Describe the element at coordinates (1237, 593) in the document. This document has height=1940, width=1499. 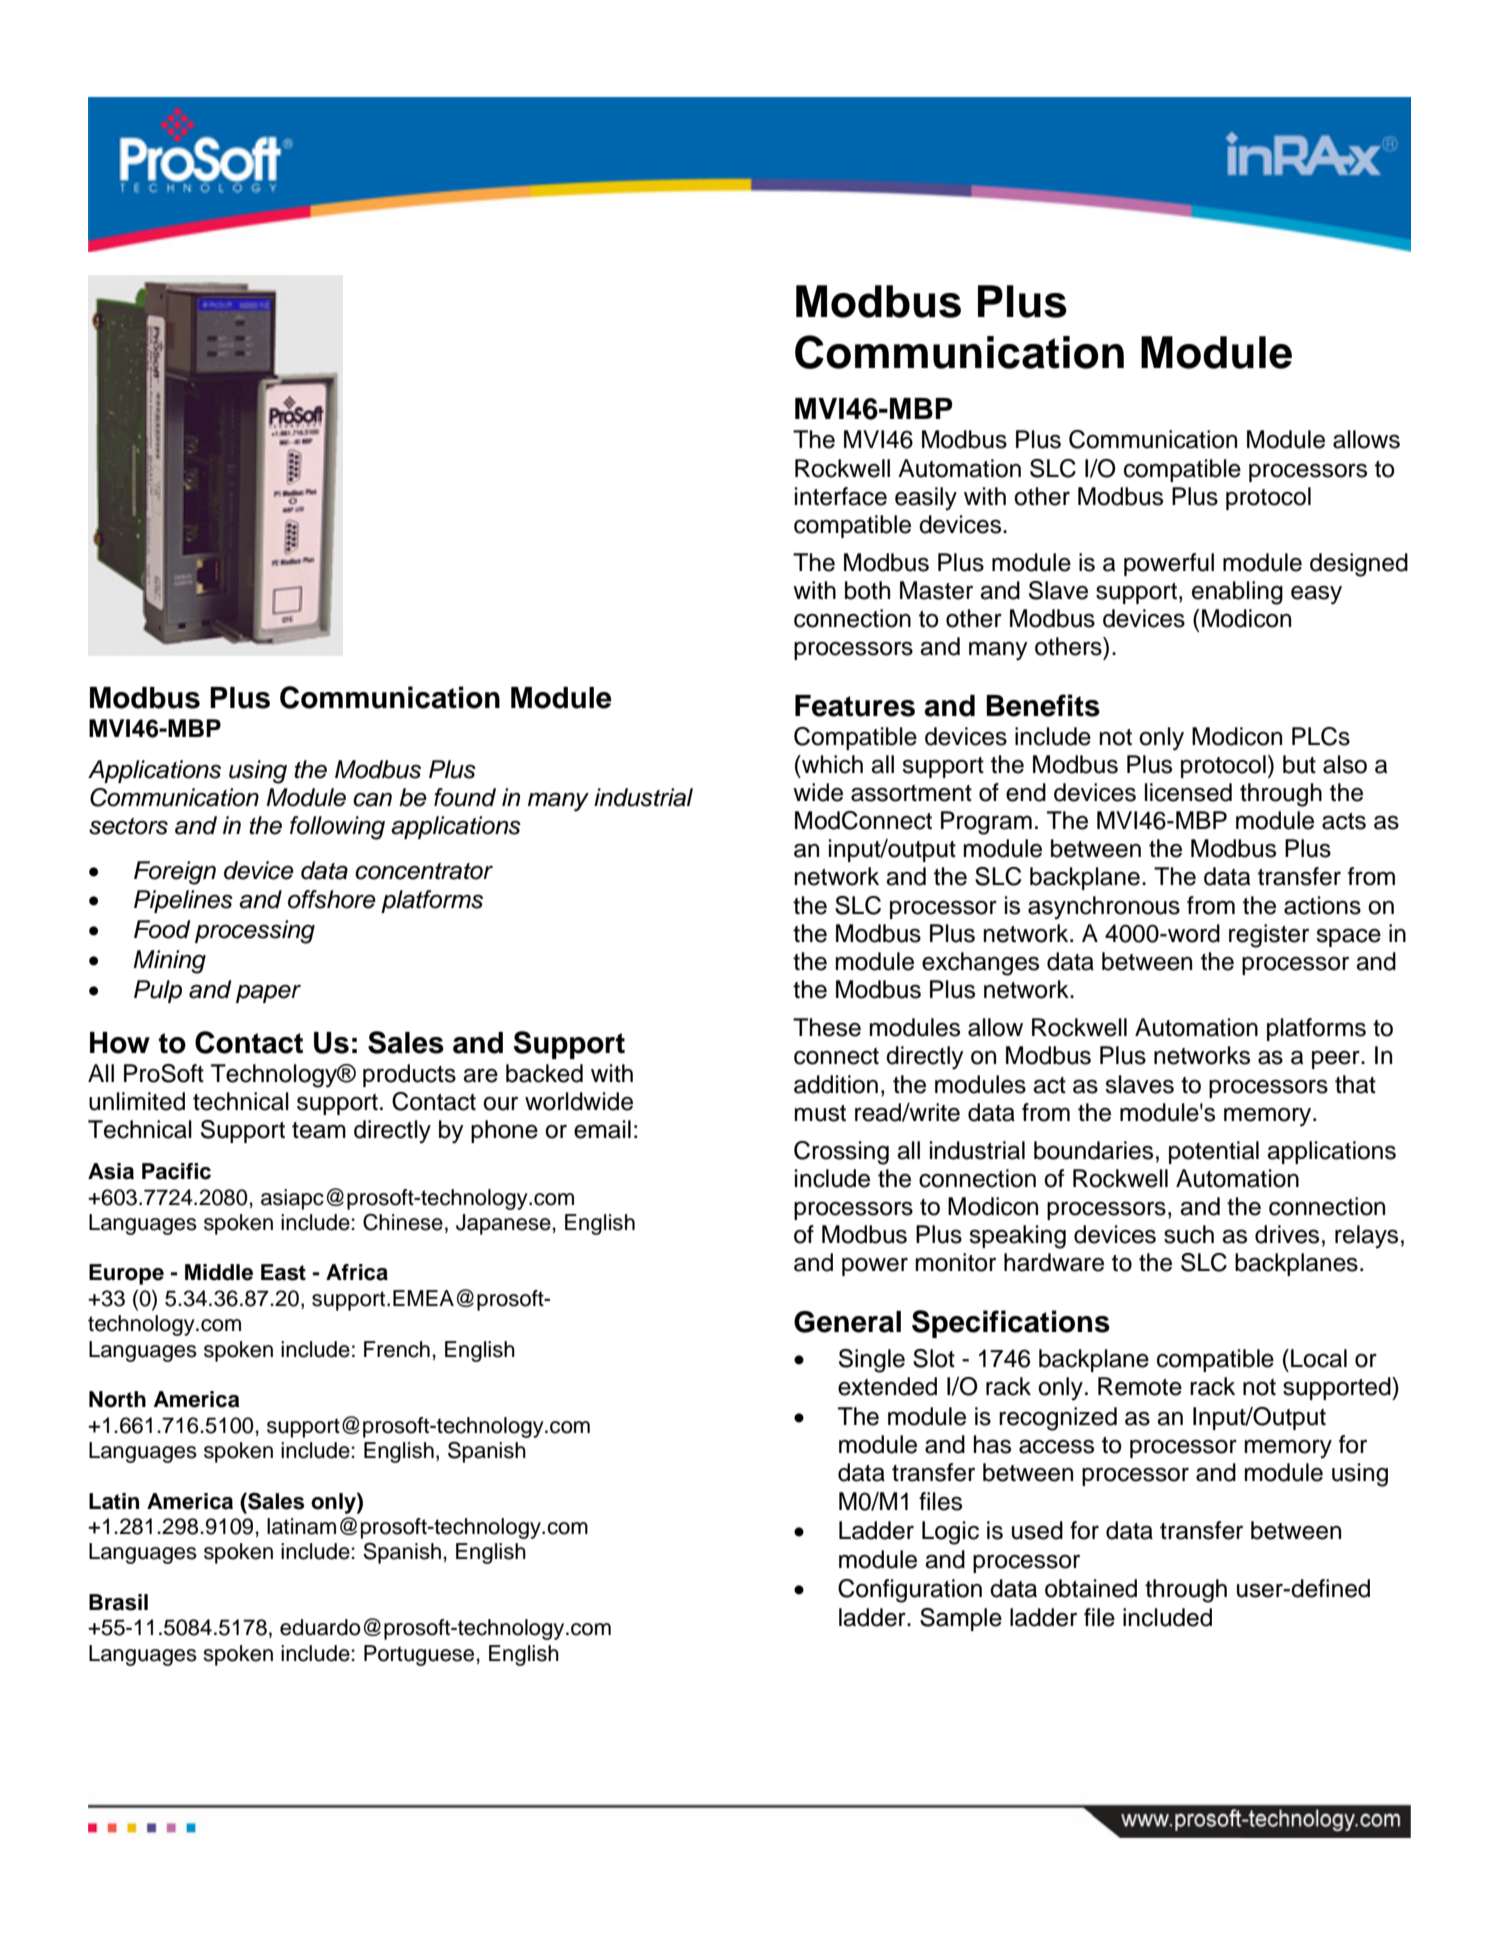
I see `enabling` at that location.
